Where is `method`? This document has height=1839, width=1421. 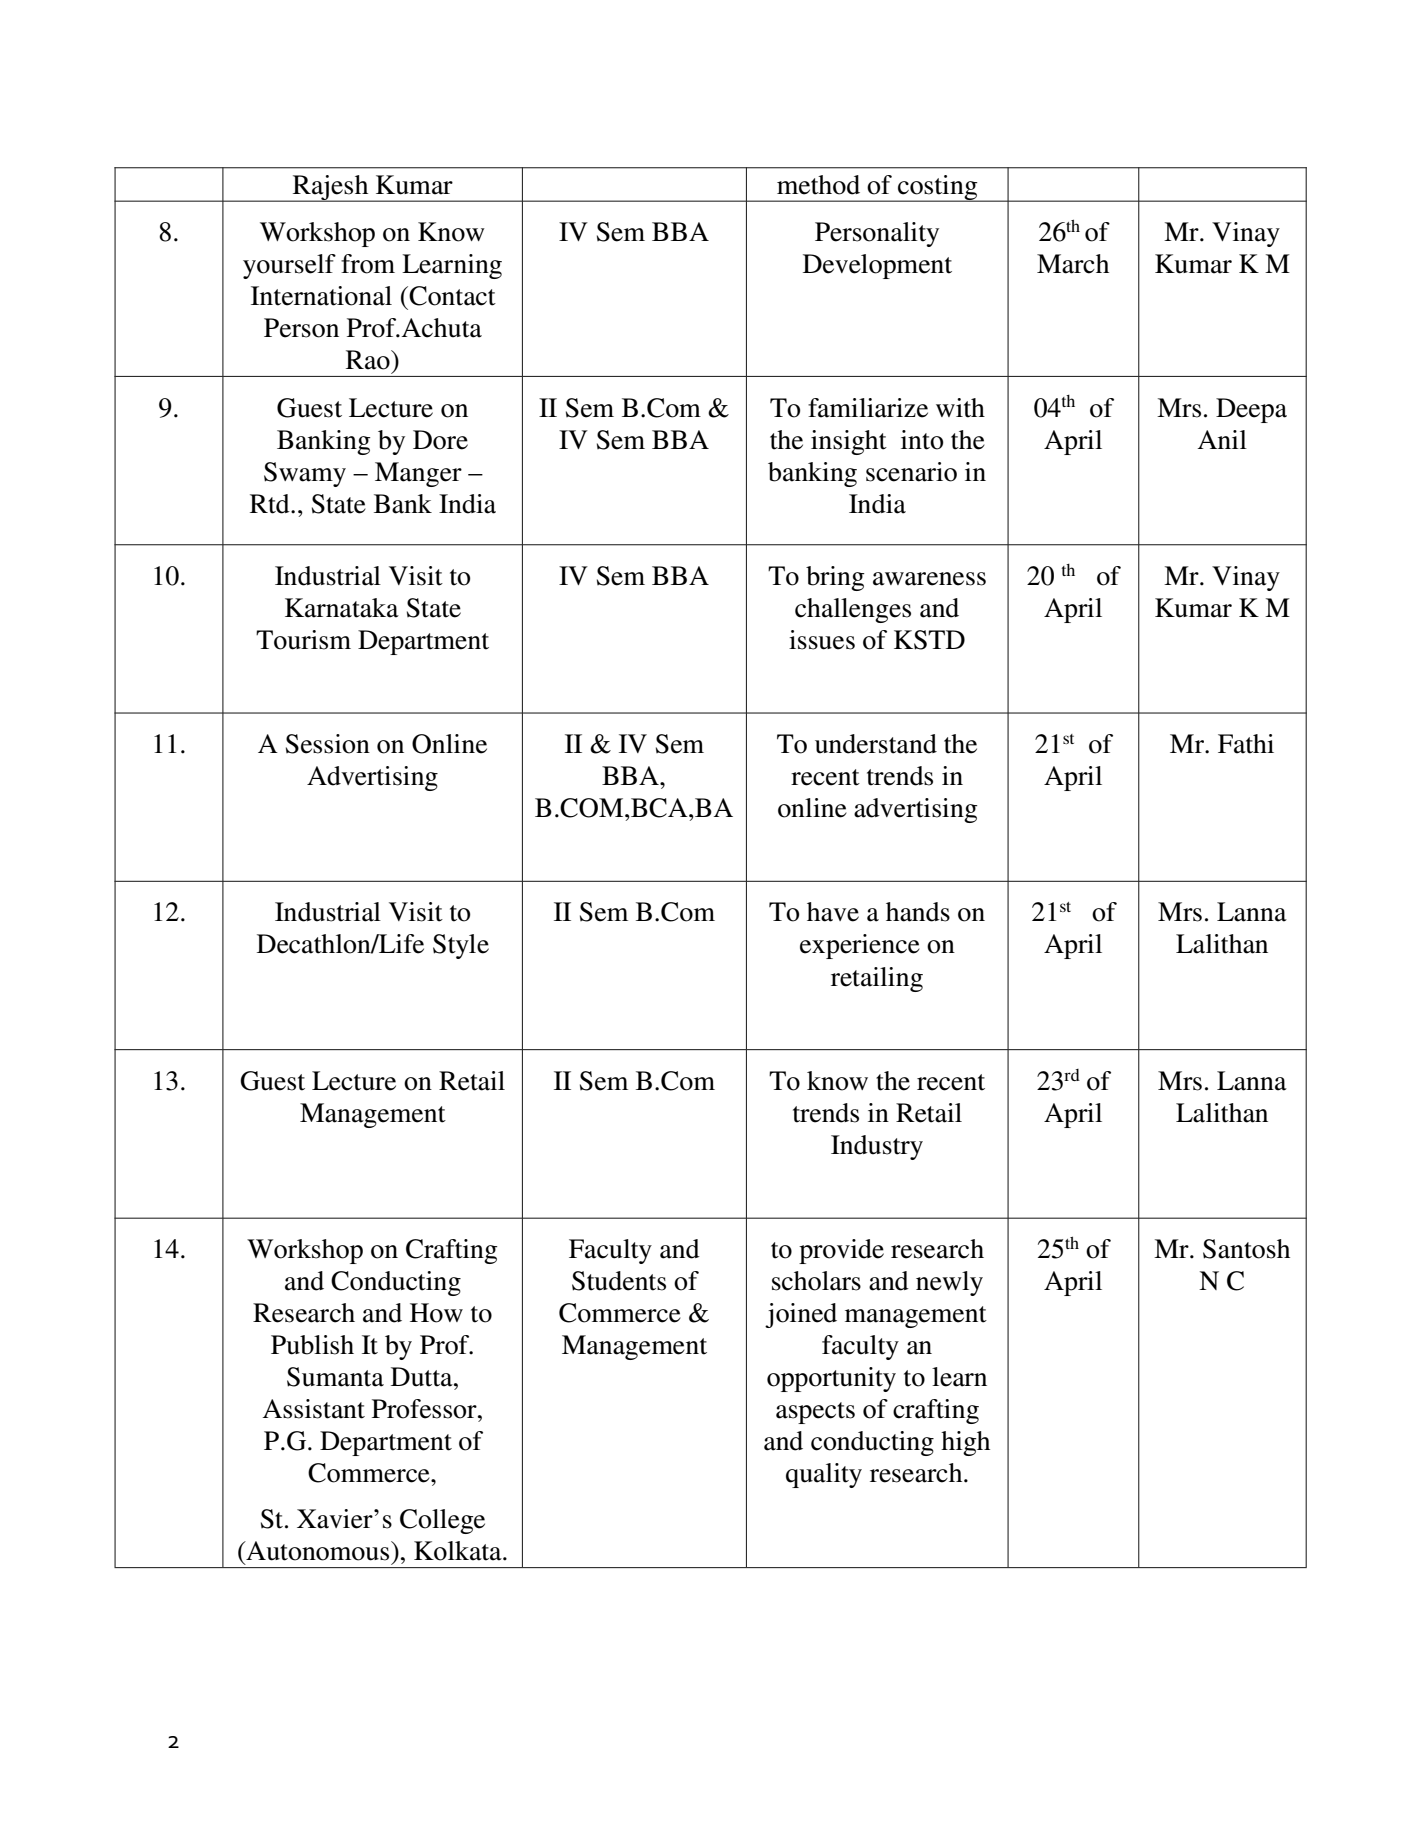 method is located at coordinates (818, 185).
